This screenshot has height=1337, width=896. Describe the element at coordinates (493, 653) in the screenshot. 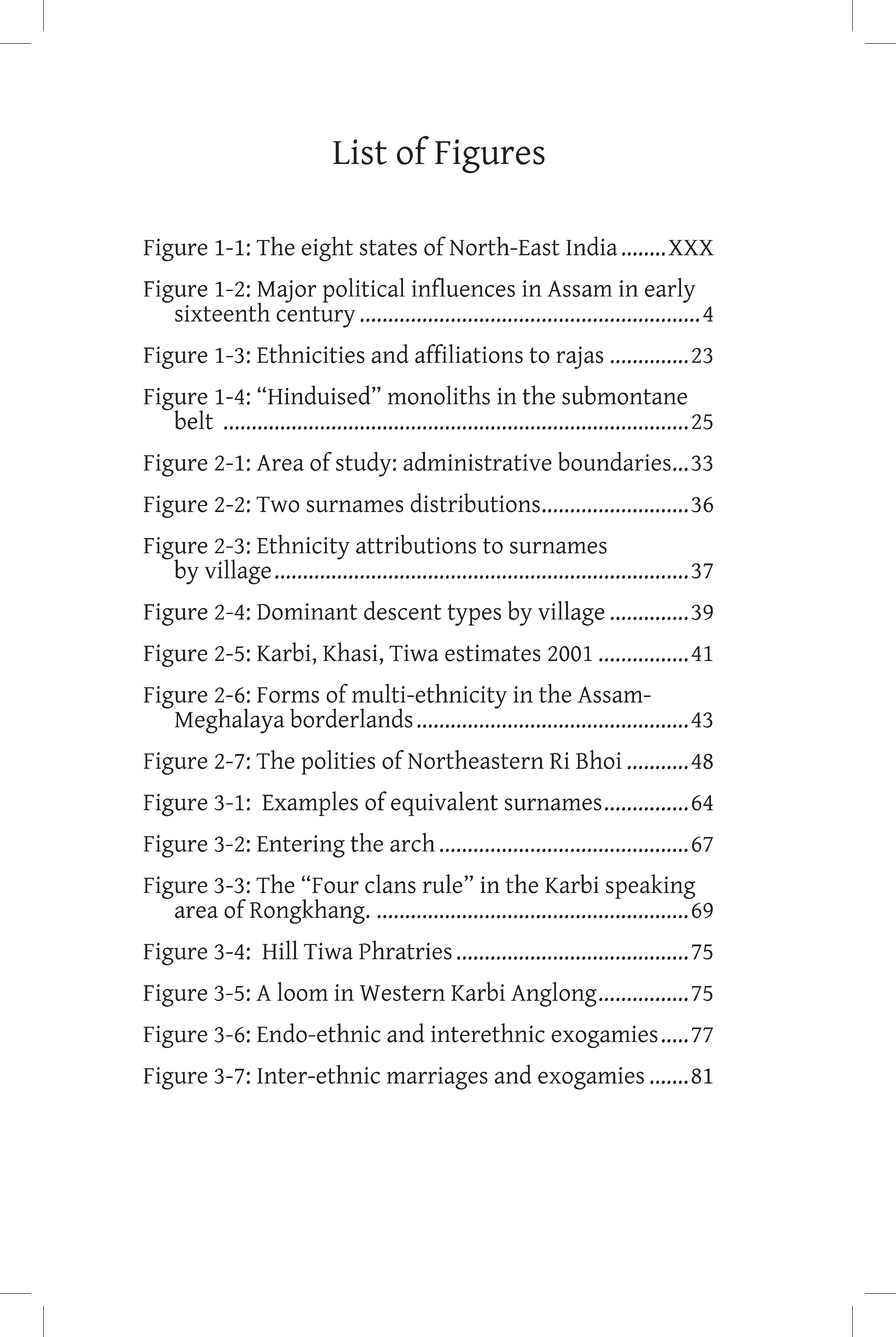

I see `estimates` at that location.
